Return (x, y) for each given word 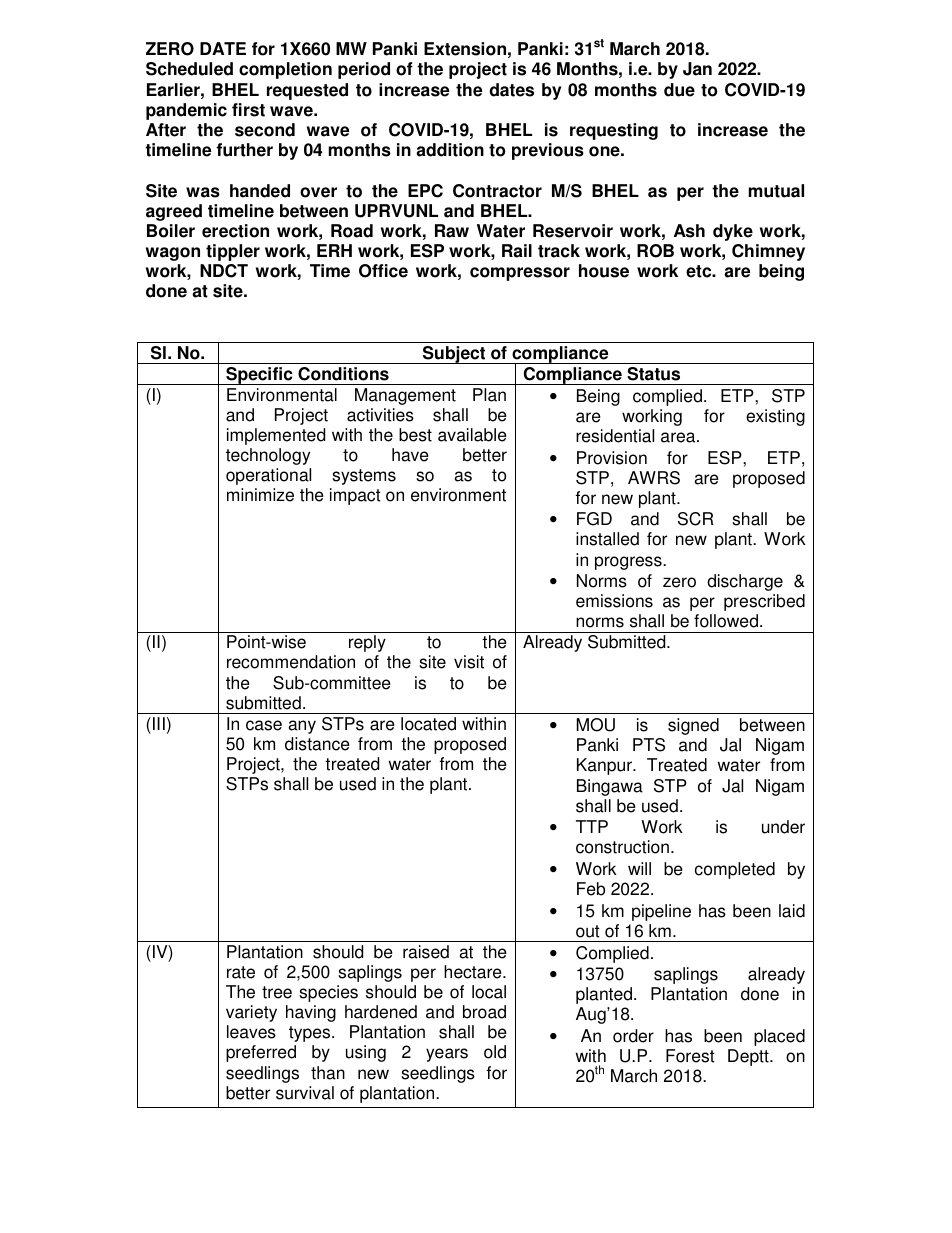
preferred (261, 1053)
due (679, 90)
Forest (690, 1056)
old (495, 1052)
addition (450, 150)
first (248, 110)
